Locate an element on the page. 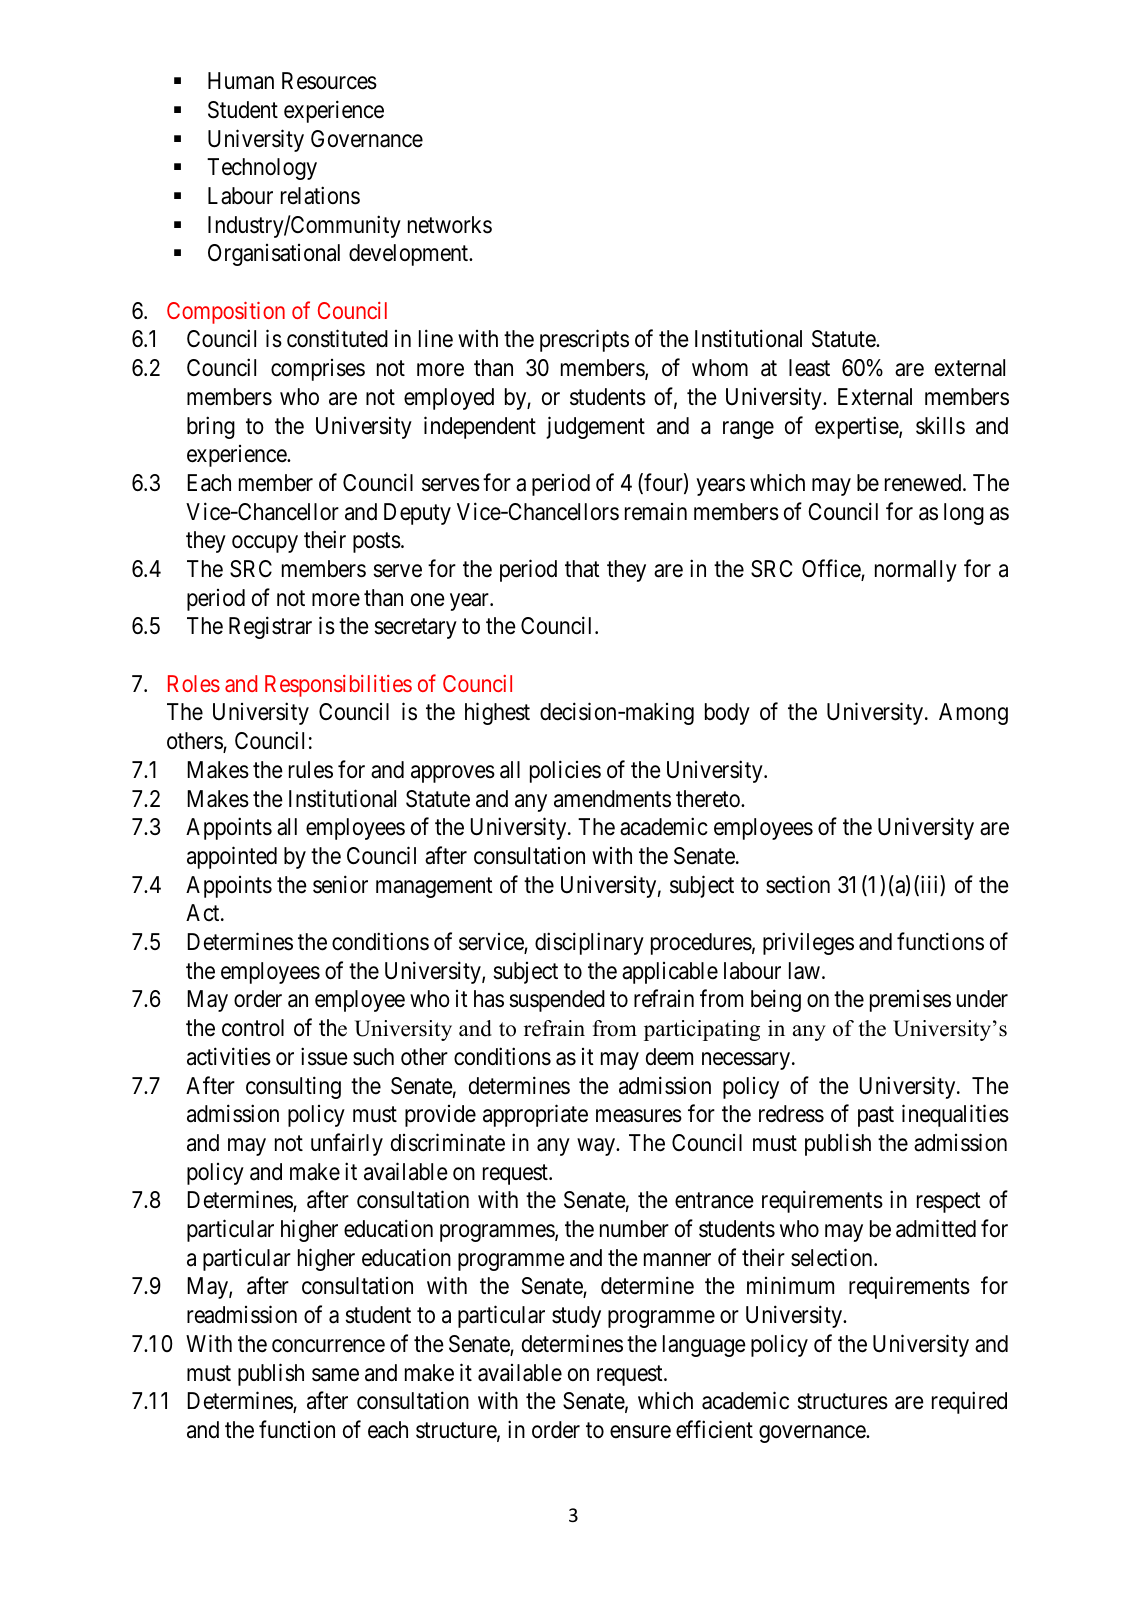  rules is located at coordinates (311, 770).
